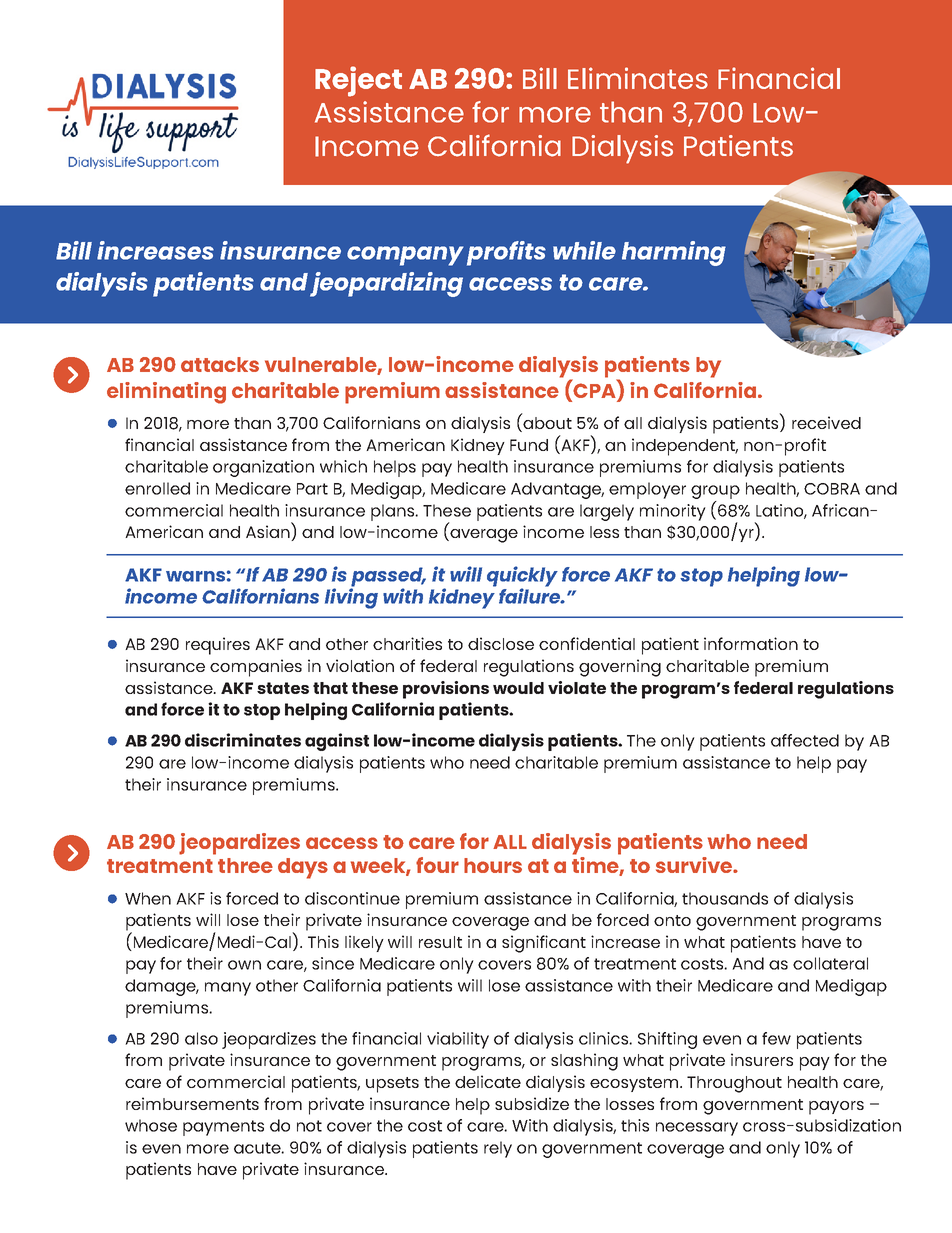 The height and width of the screenshot is (1233, 952). What do you see at coordinates (223, 1128) in the screenshot?
I see `payments` at bounding box center [223, 1128].
